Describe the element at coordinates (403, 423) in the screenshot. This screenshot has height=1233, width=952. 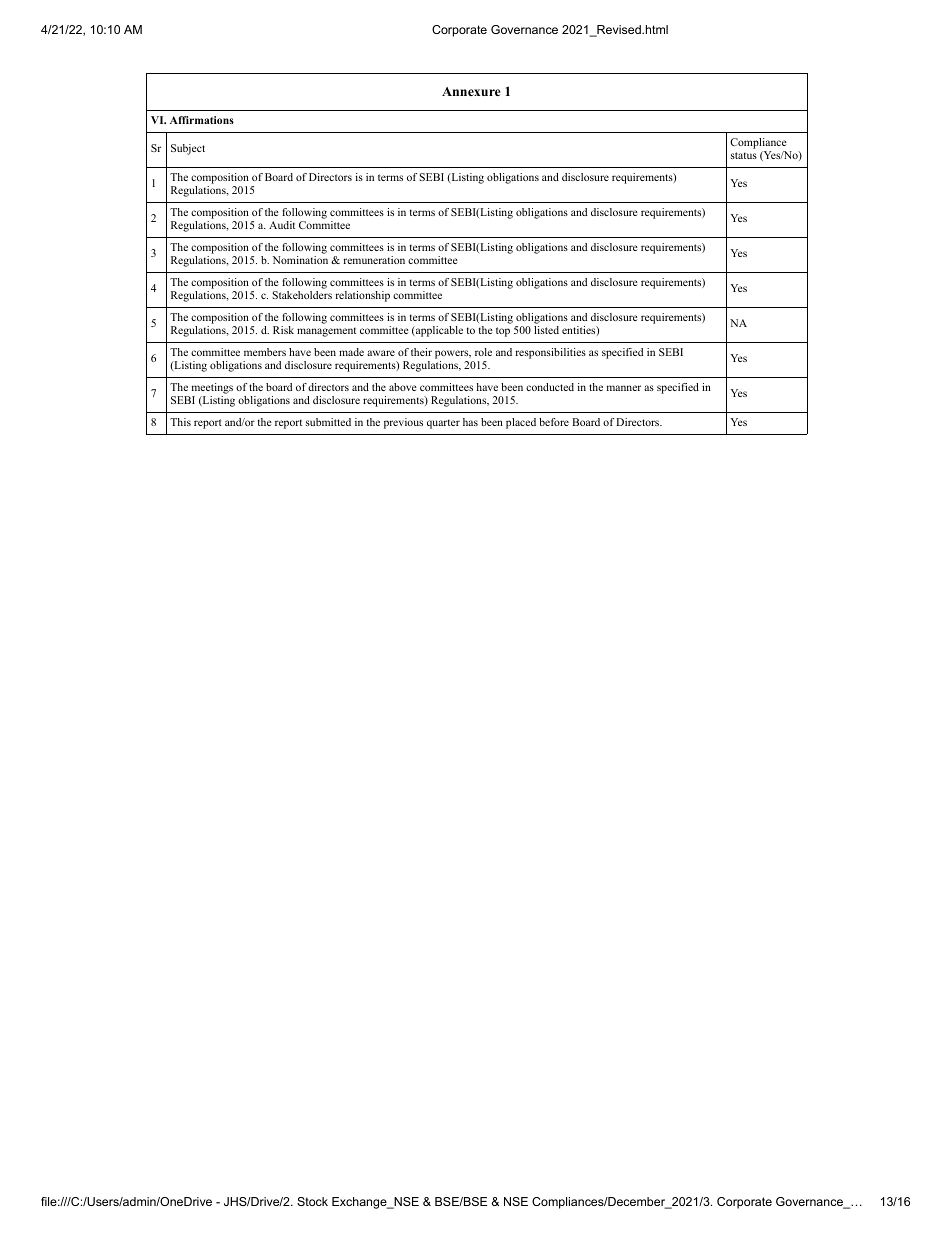
I see `previous` at that location.
